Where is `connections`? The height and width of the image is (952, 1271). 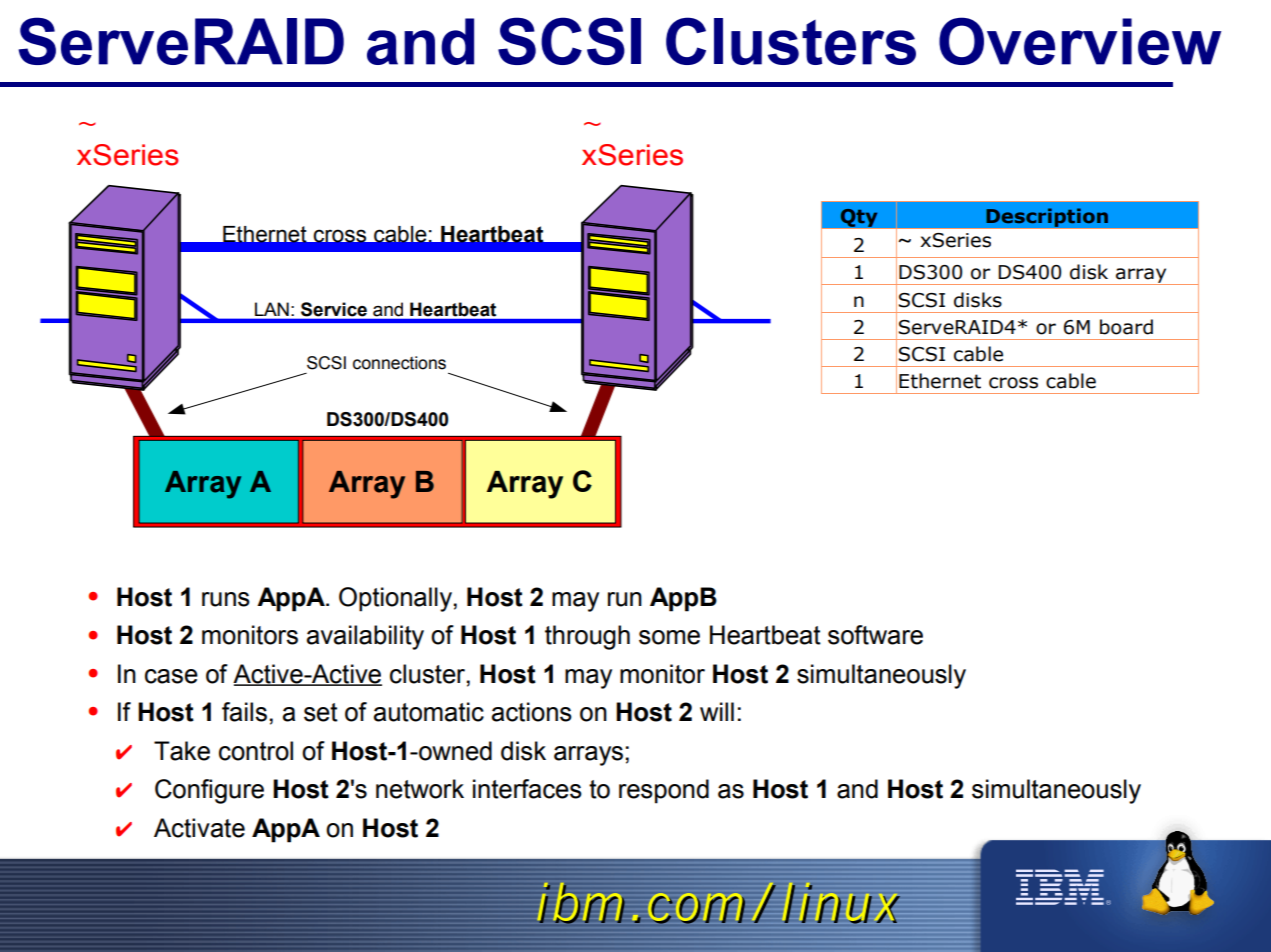 connections is located at coordinates (399, 363).
